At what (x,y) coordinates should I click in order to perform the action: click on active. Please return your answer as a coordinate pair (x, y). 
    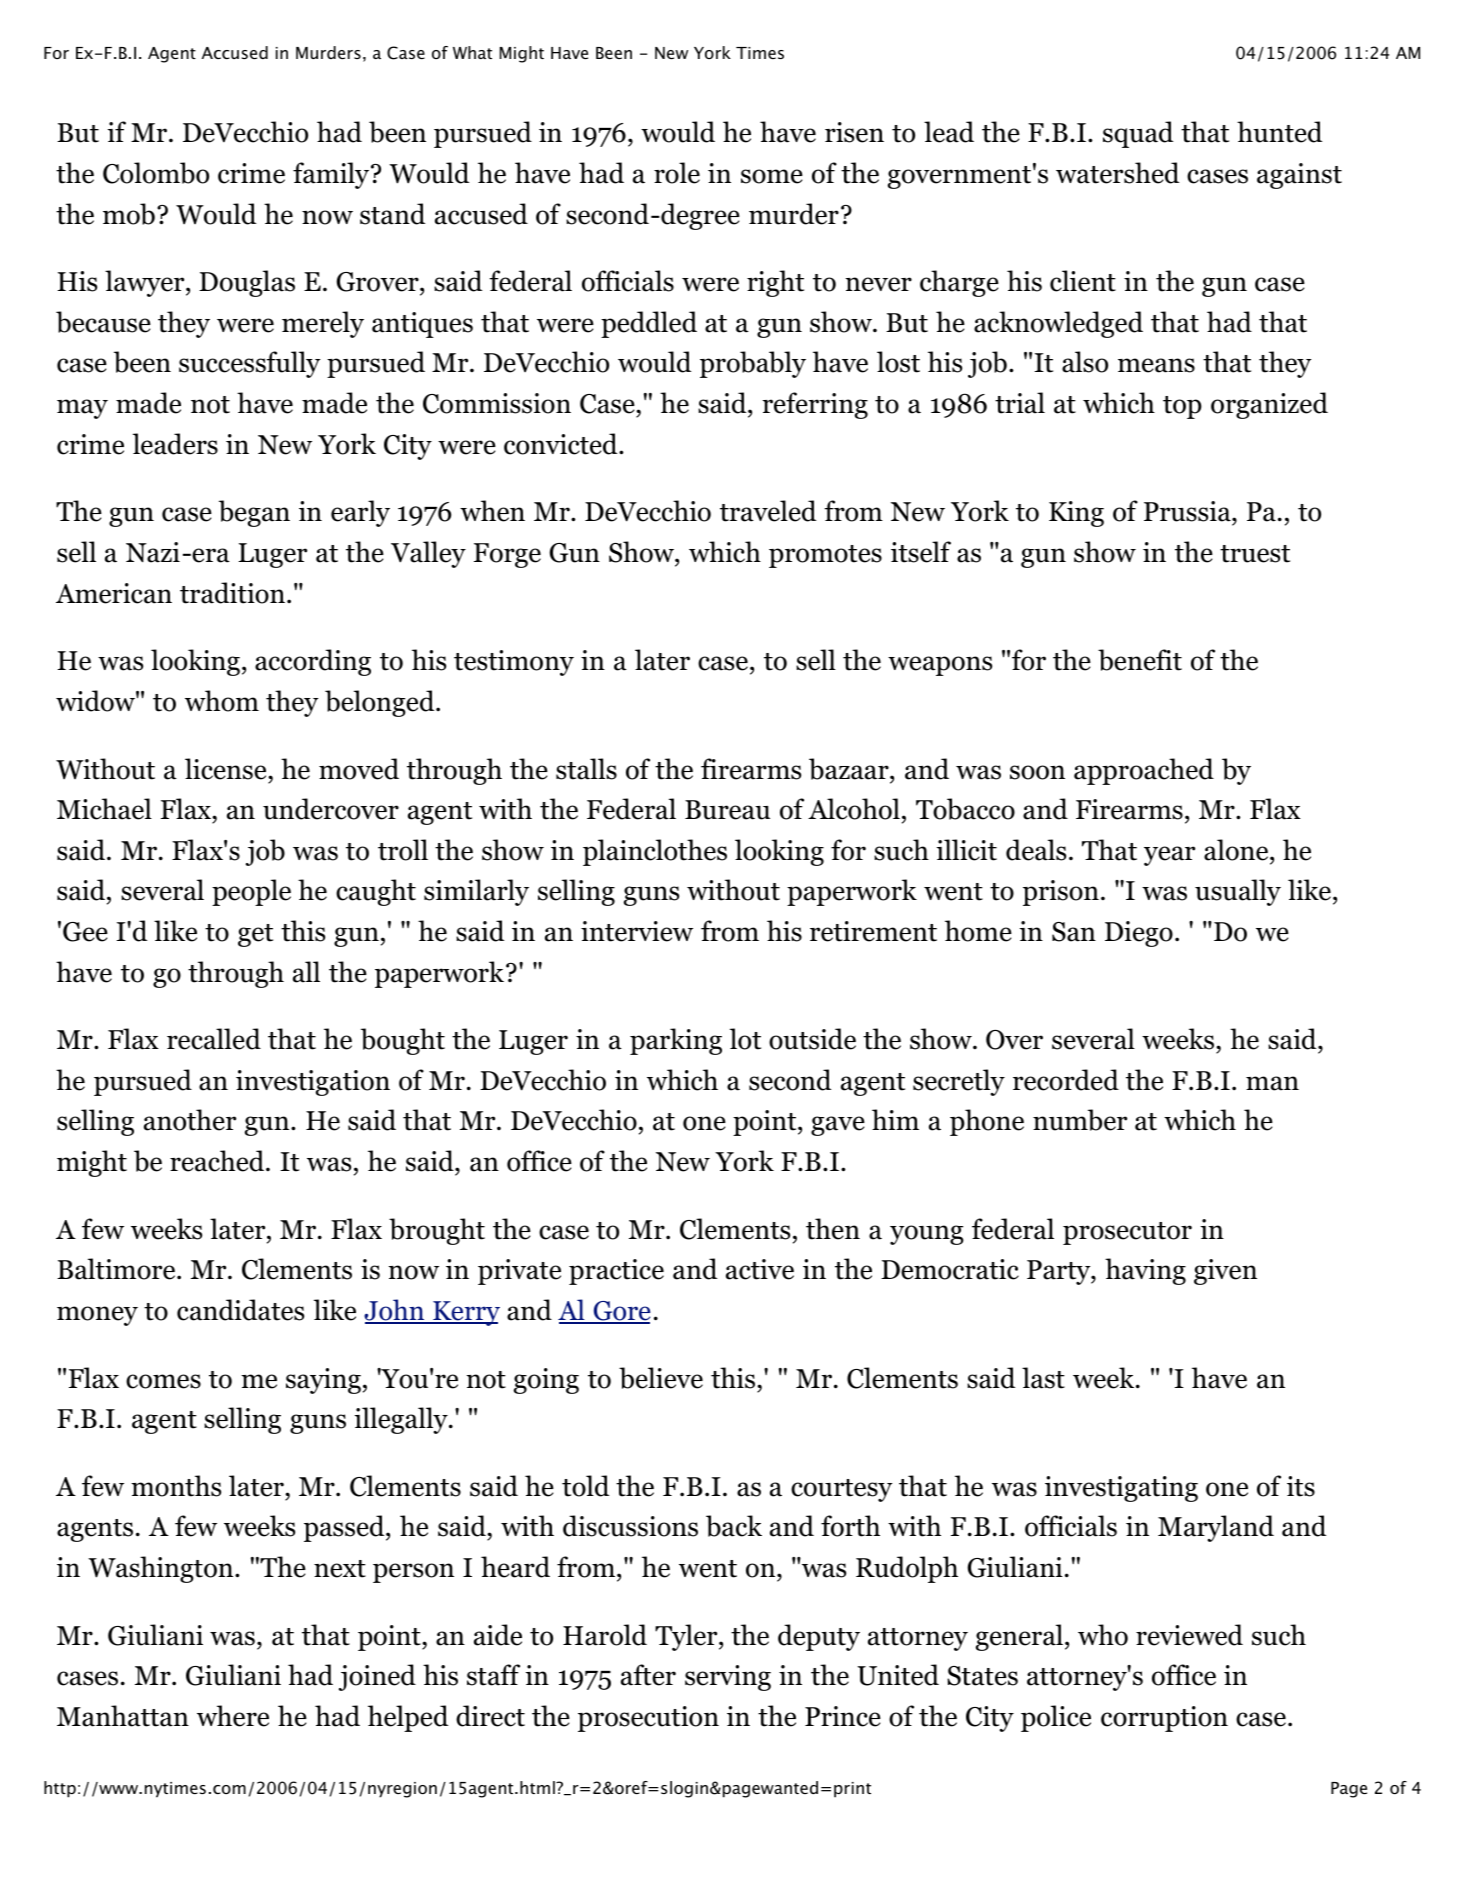
    Looking at the image, I should click on (760, 1269).
